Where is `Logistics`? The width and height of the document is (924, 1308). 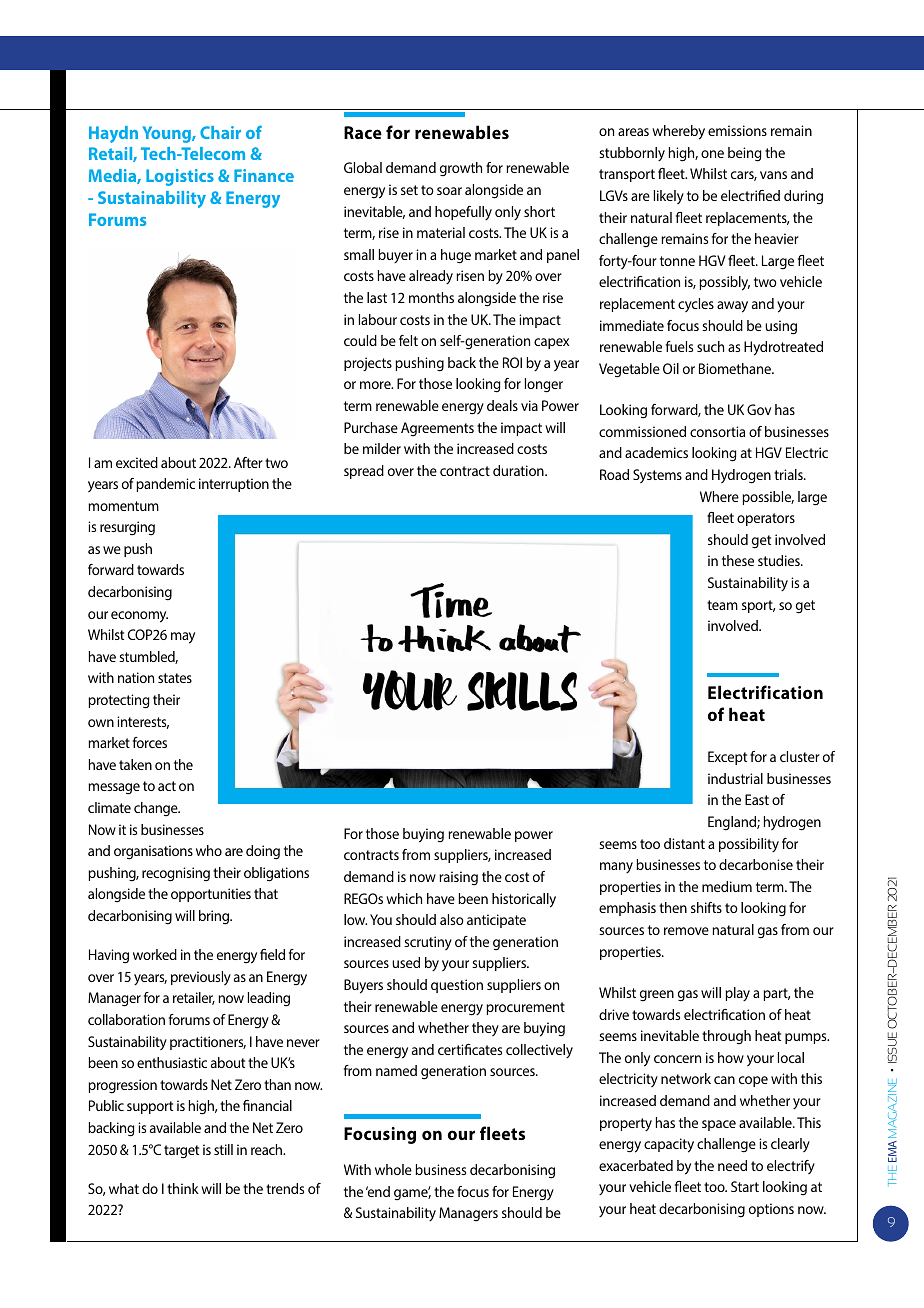
Logistics is located at coordinates (180, 177).
